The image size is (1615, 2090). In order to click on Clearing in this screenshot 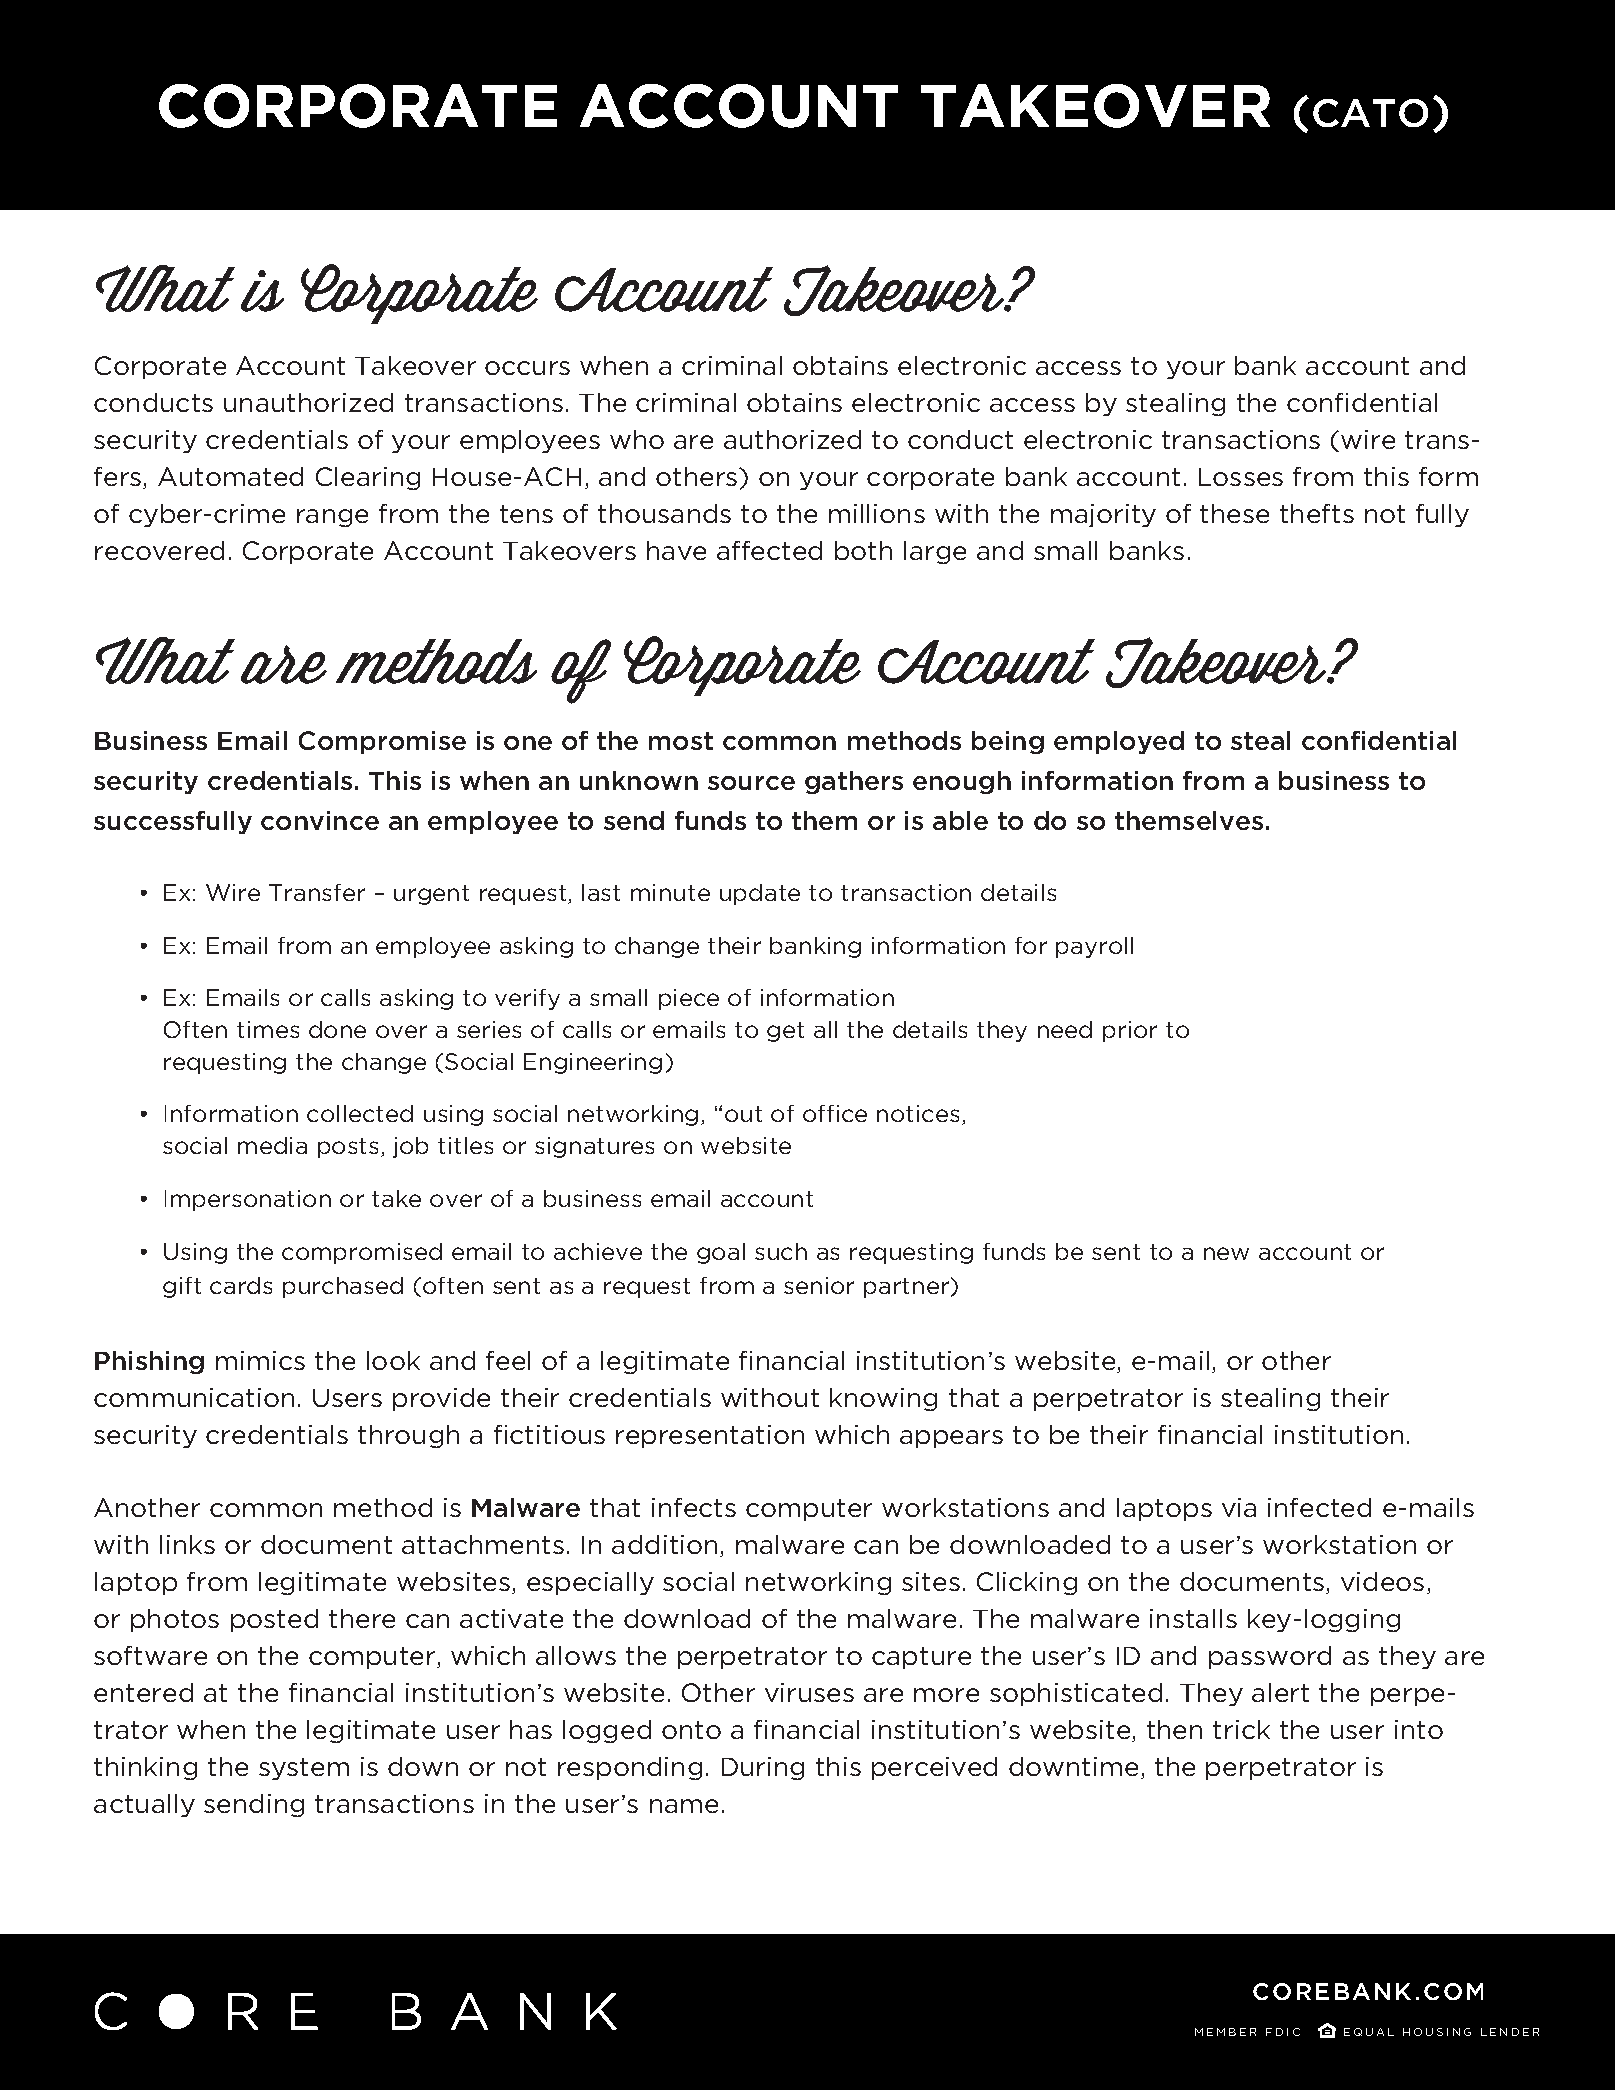, I will do `click(368, 478)`.
